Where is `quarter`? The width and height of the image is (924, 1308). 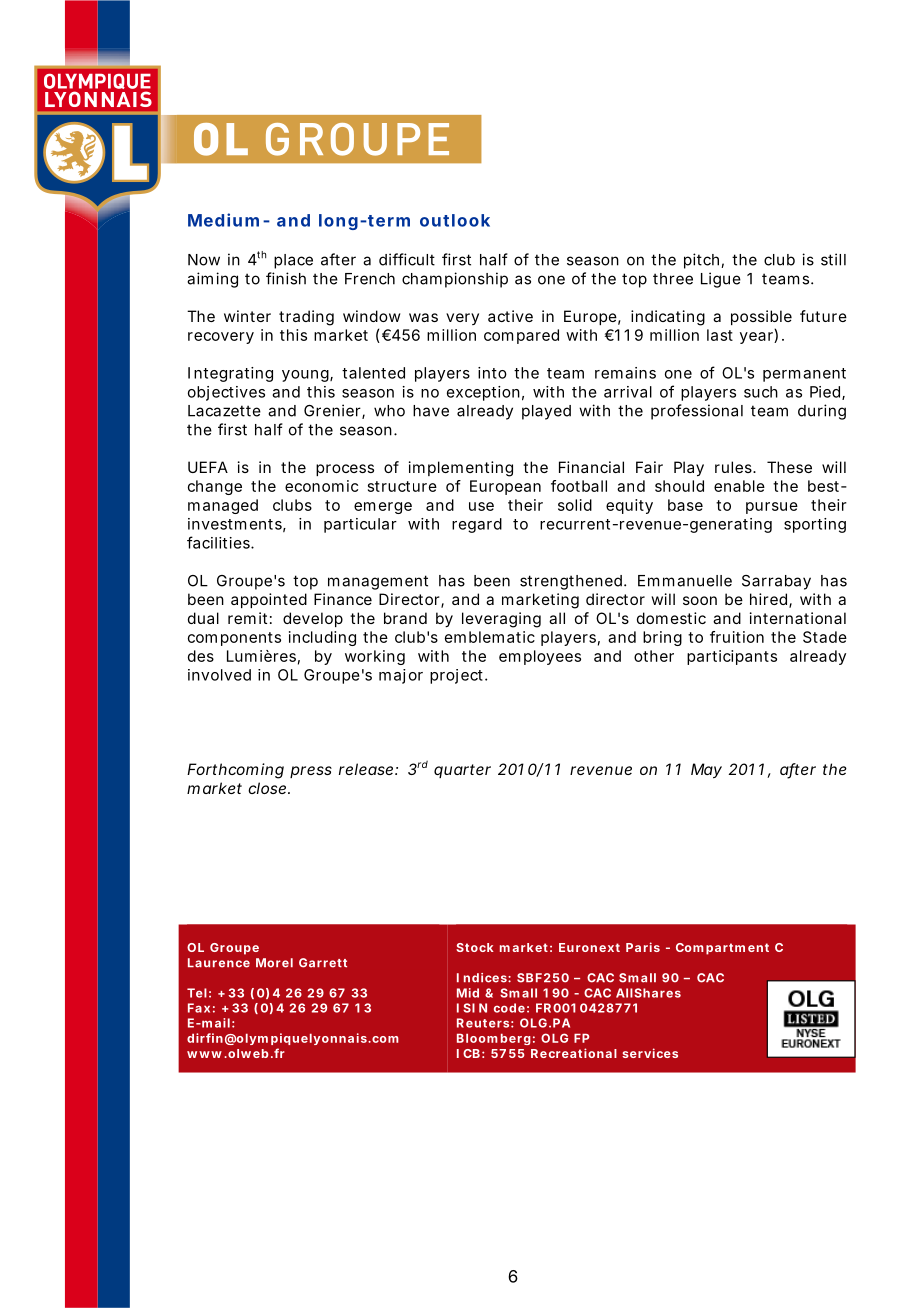
quarter is located at coordinates (462, 771).
